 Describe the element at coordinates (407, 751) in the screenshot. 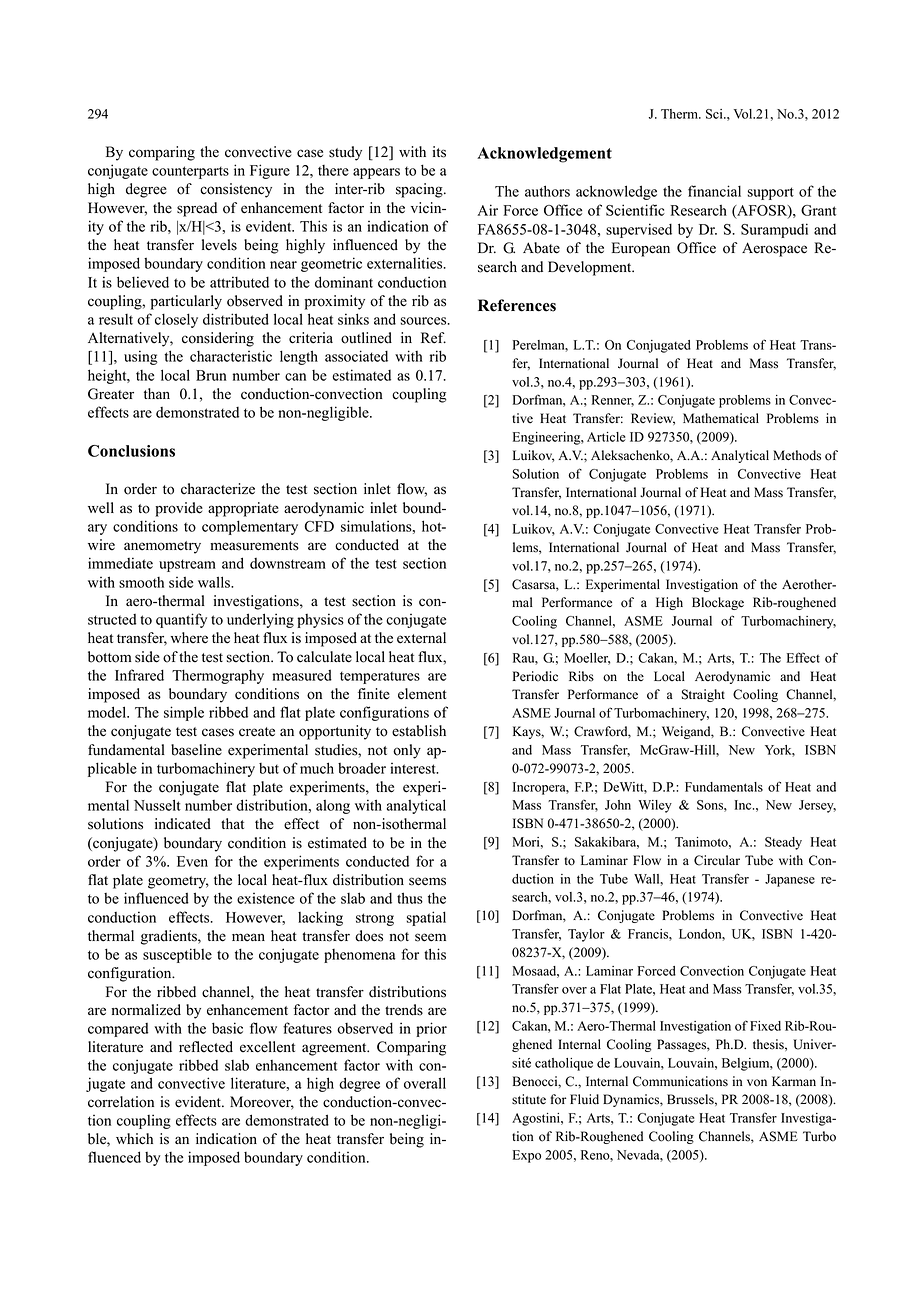

I see `only` at that location.
